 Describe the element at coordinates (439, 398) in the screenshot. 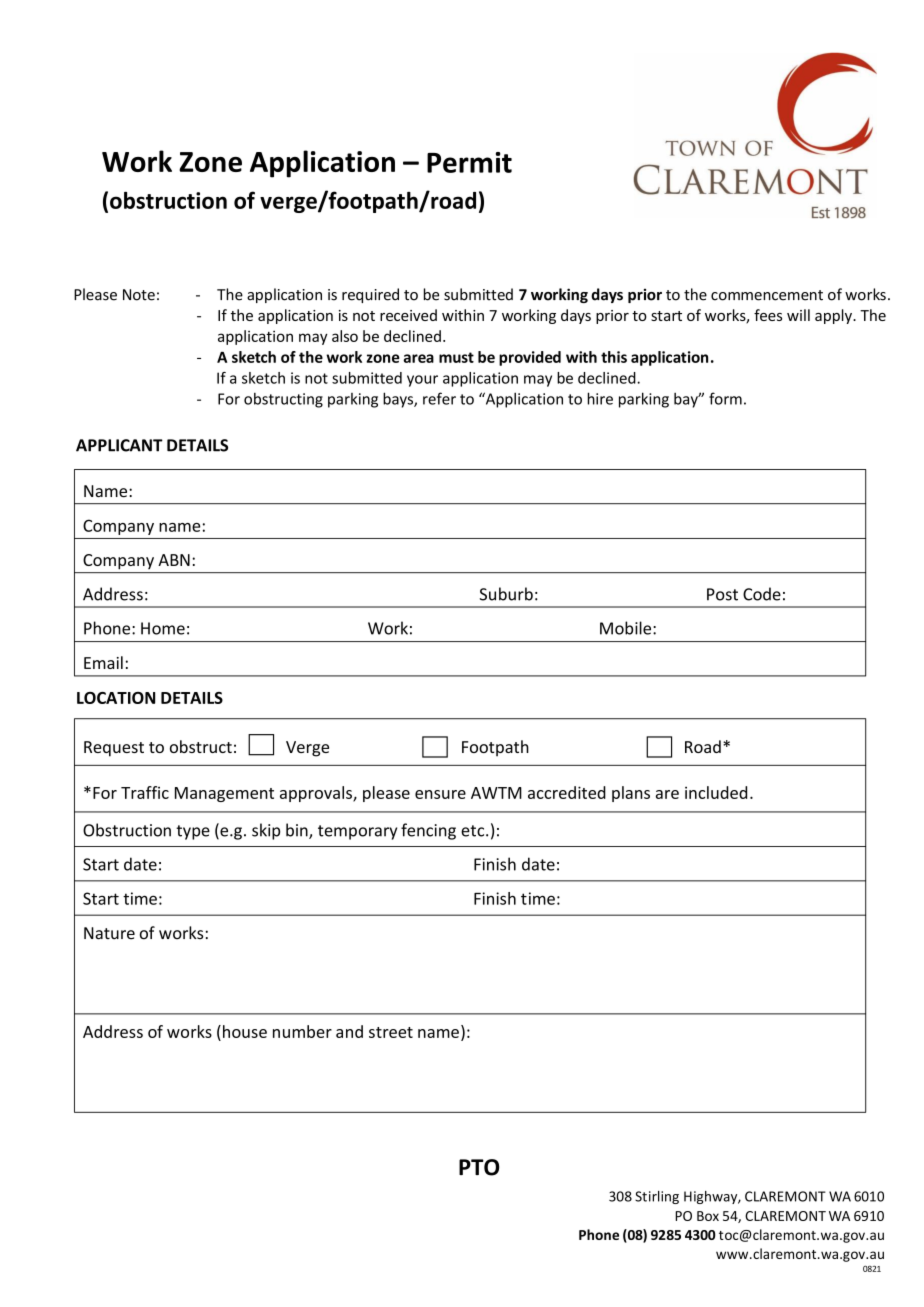

I see `refer` at that location.
